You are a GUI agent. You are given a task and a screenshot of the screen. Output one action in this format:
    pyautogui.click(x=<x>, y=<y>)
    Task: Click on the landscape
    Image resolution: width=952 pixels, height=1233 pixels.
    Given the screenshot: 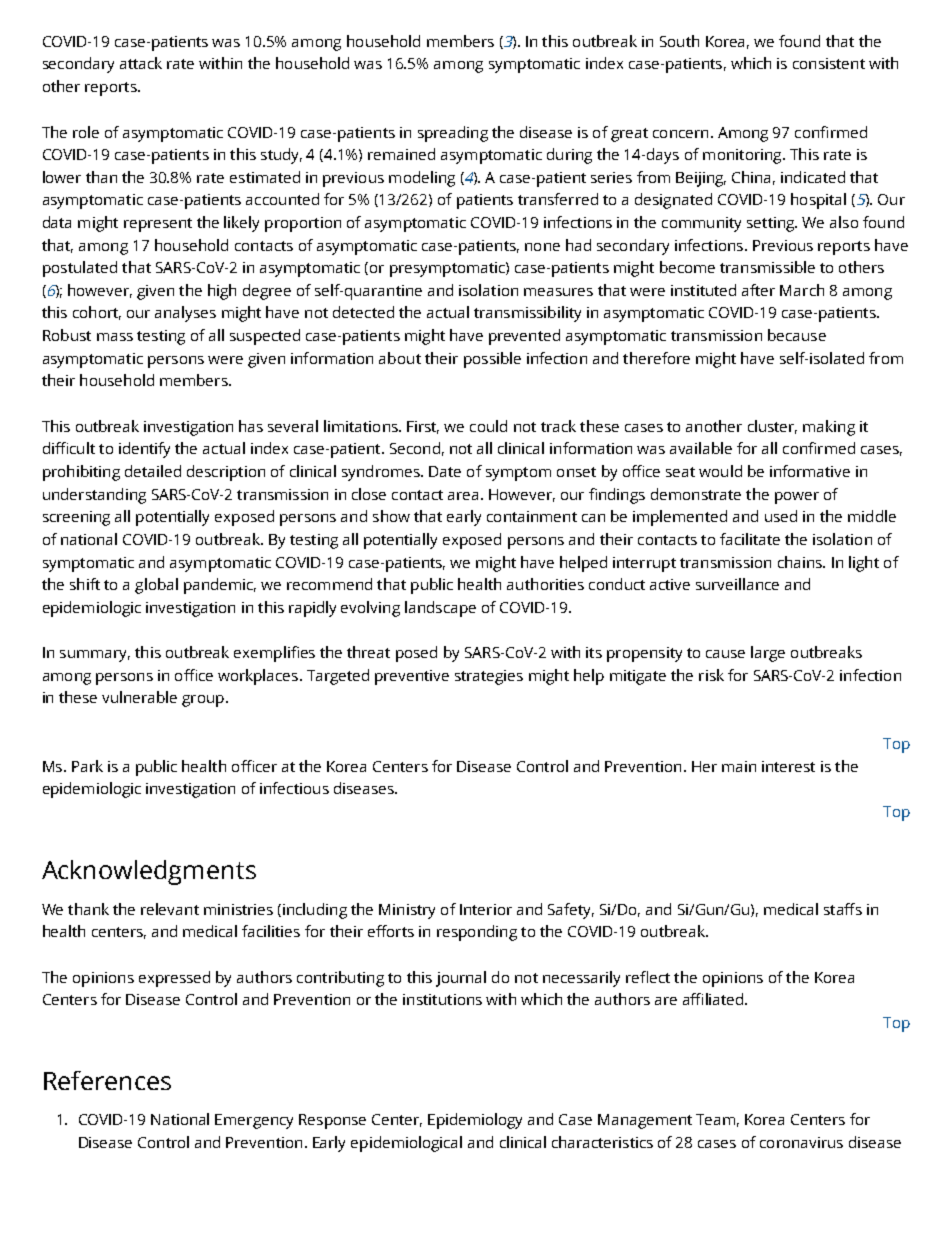 What is the action you would take?
    pyautogui.click(x=440, y=609)
